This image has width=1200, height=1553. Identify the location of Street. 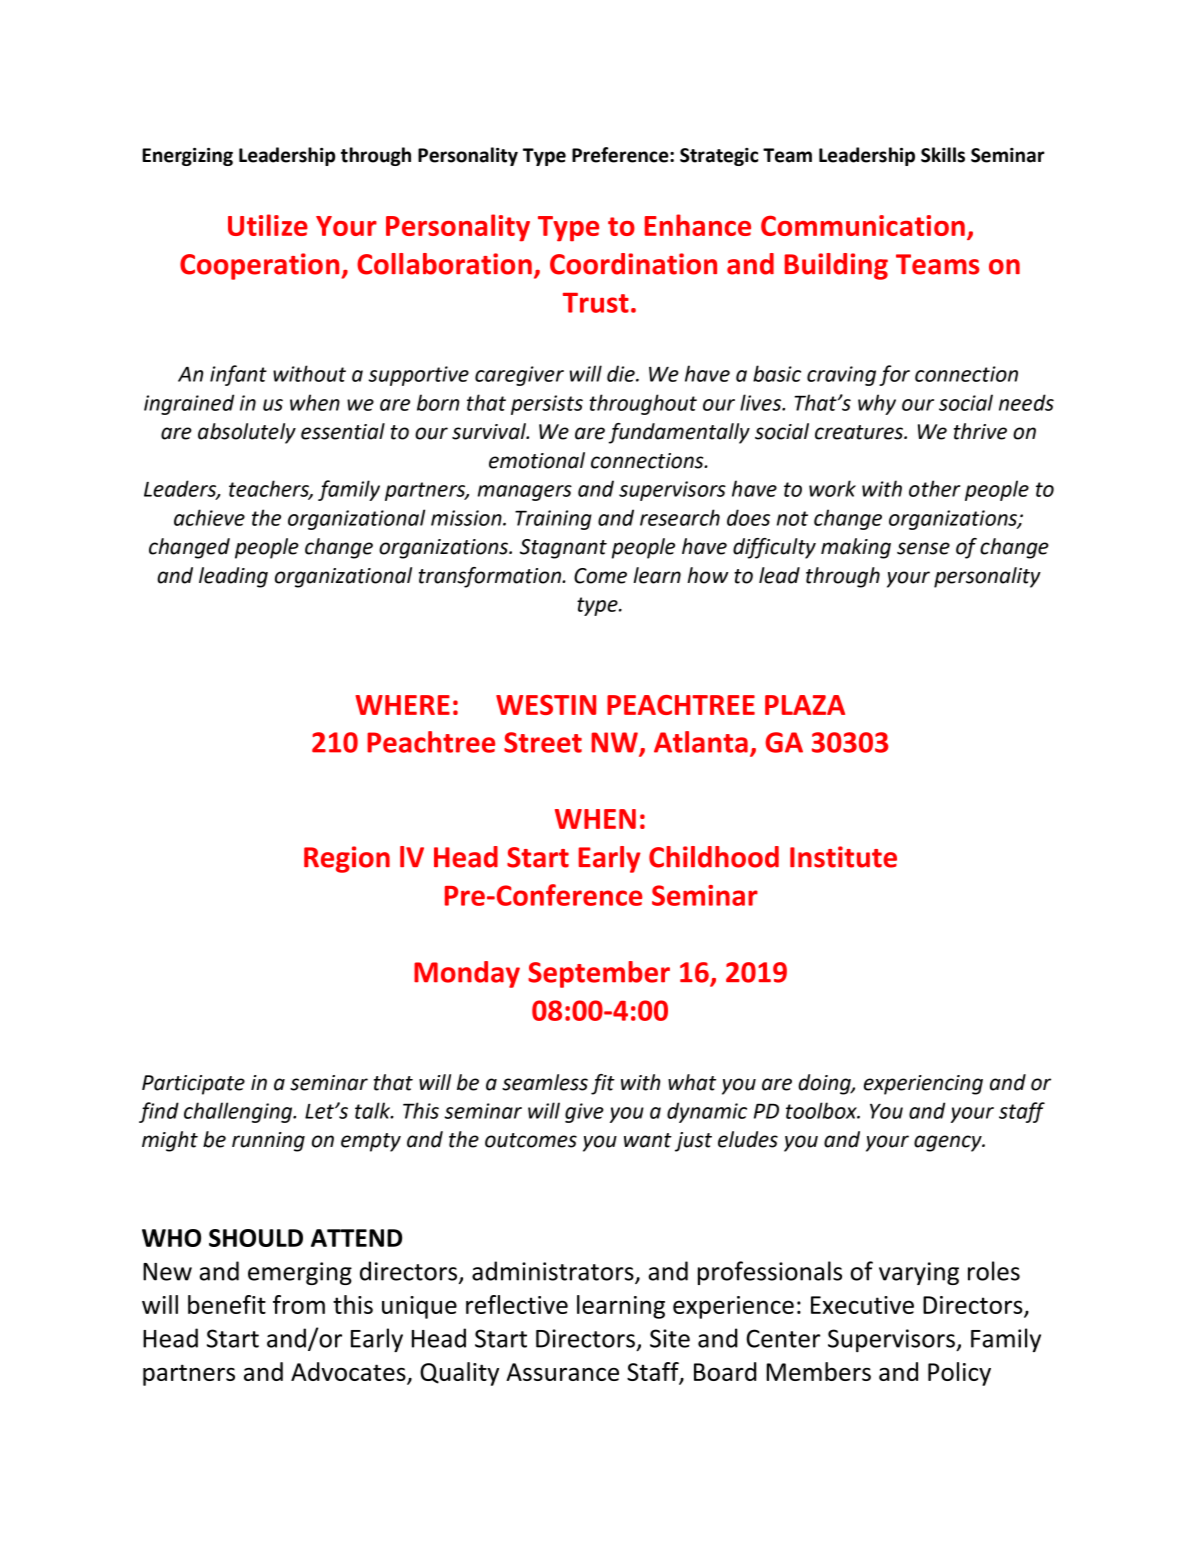
(543, 742).
